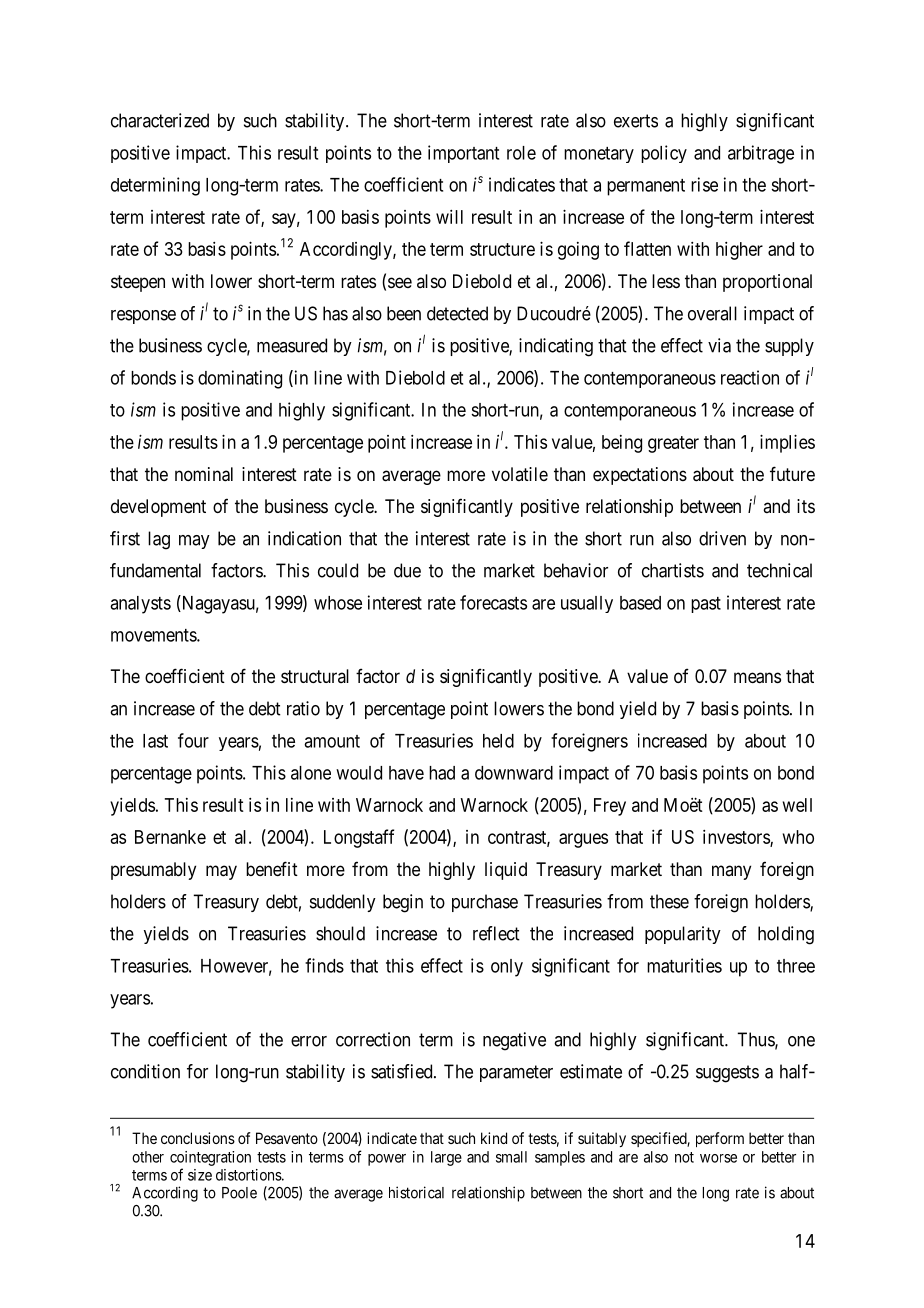 This document has width=924, height=1308. Describe the element at coordinates (463, 154) in the document. I see `important` at that location.
